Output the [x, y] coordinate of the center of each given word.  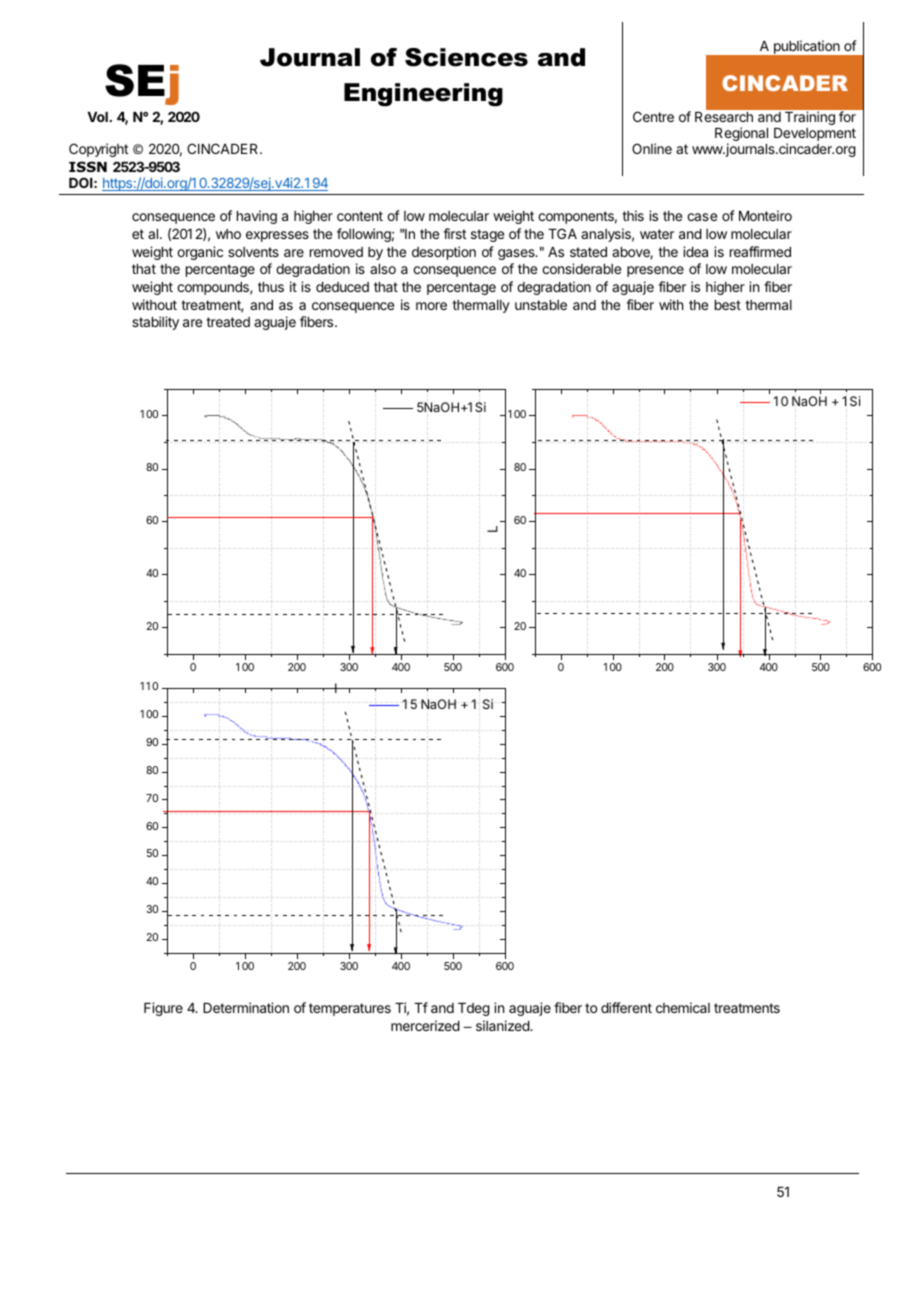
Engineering [423, 95]
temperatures [350, 1009]
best [728, 305]
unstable [541, 305]
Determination [246, 1007]
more [431, 306]
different [626, 1007]
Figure [163, 1009]
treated [228, 322]
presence [655, 271]
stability [155, 323]
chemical [683, 1007]
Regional [741, 135]
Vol [98, 117]
